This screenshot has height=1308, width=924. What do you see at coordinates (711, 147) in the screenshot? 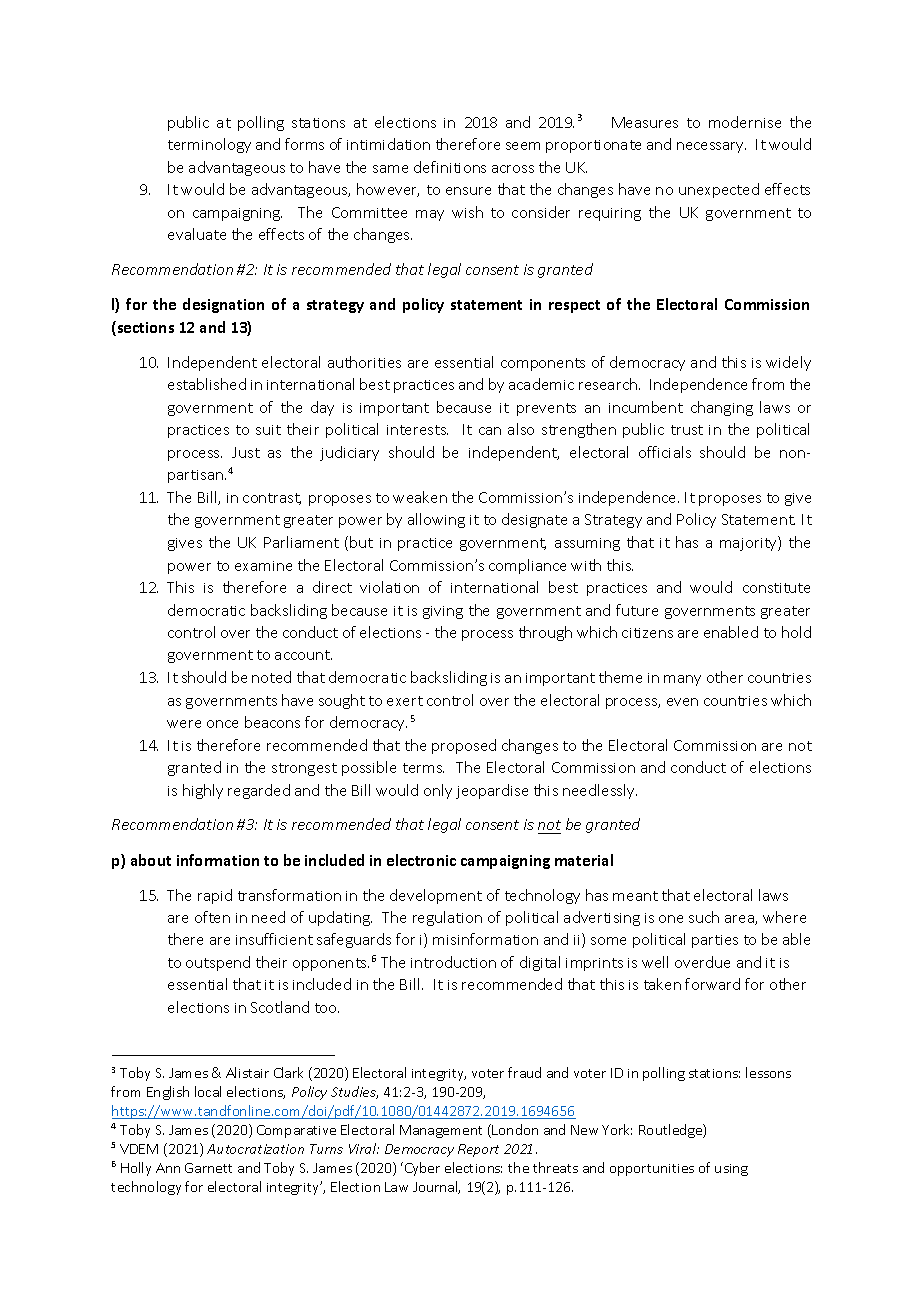
I see `necessary` at bounding box center [711, 147].
